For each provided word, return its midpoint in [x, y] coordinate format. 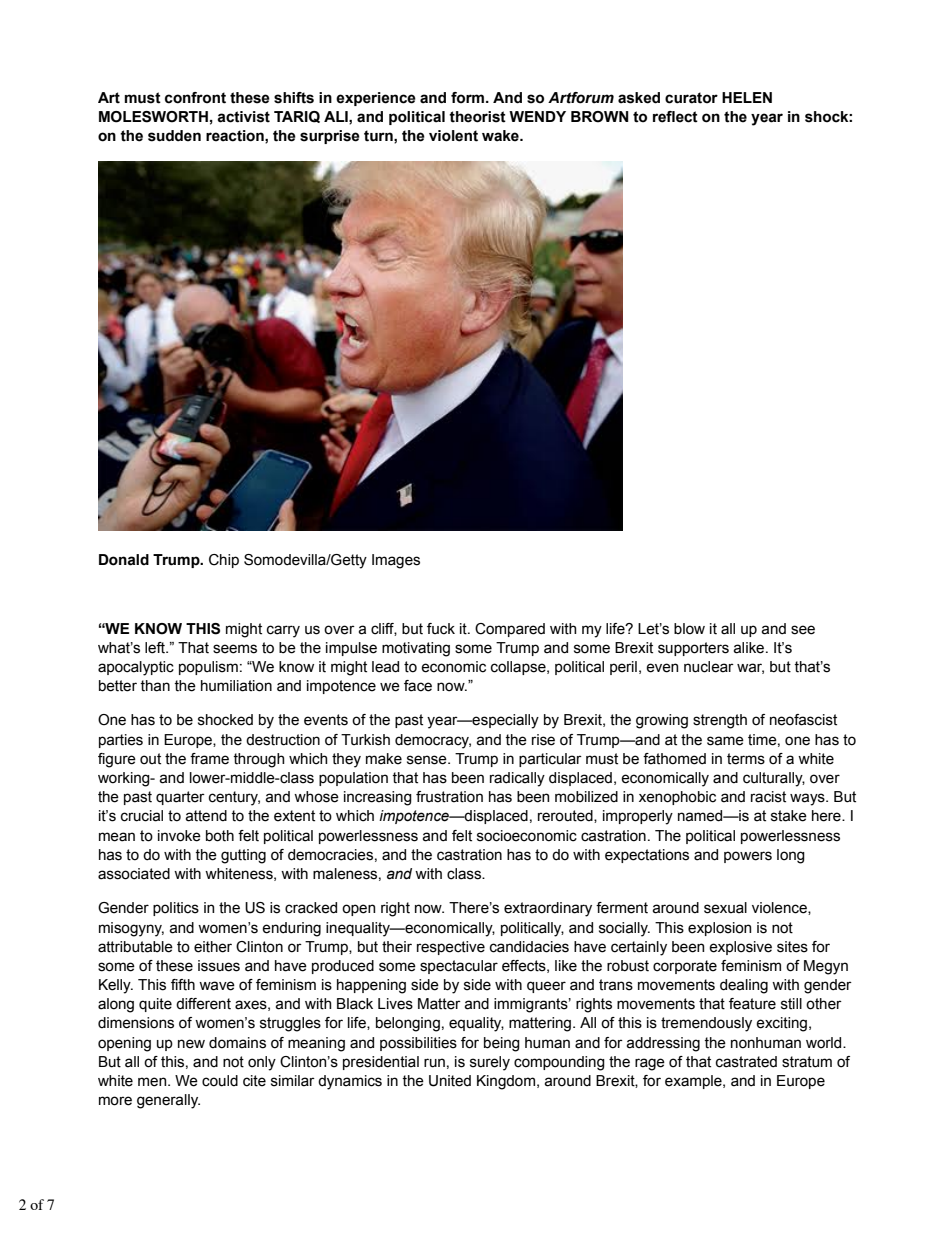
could [220, 1081]
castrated [746, 1062]
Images [396, 561]
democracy [433, 741]
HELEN [747, 97]
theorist [477, 117]
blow [689, 629]
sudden [174, 136]
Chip [224, 561]
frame [209, 759]
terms [746, 759]
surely [490, 1063]
